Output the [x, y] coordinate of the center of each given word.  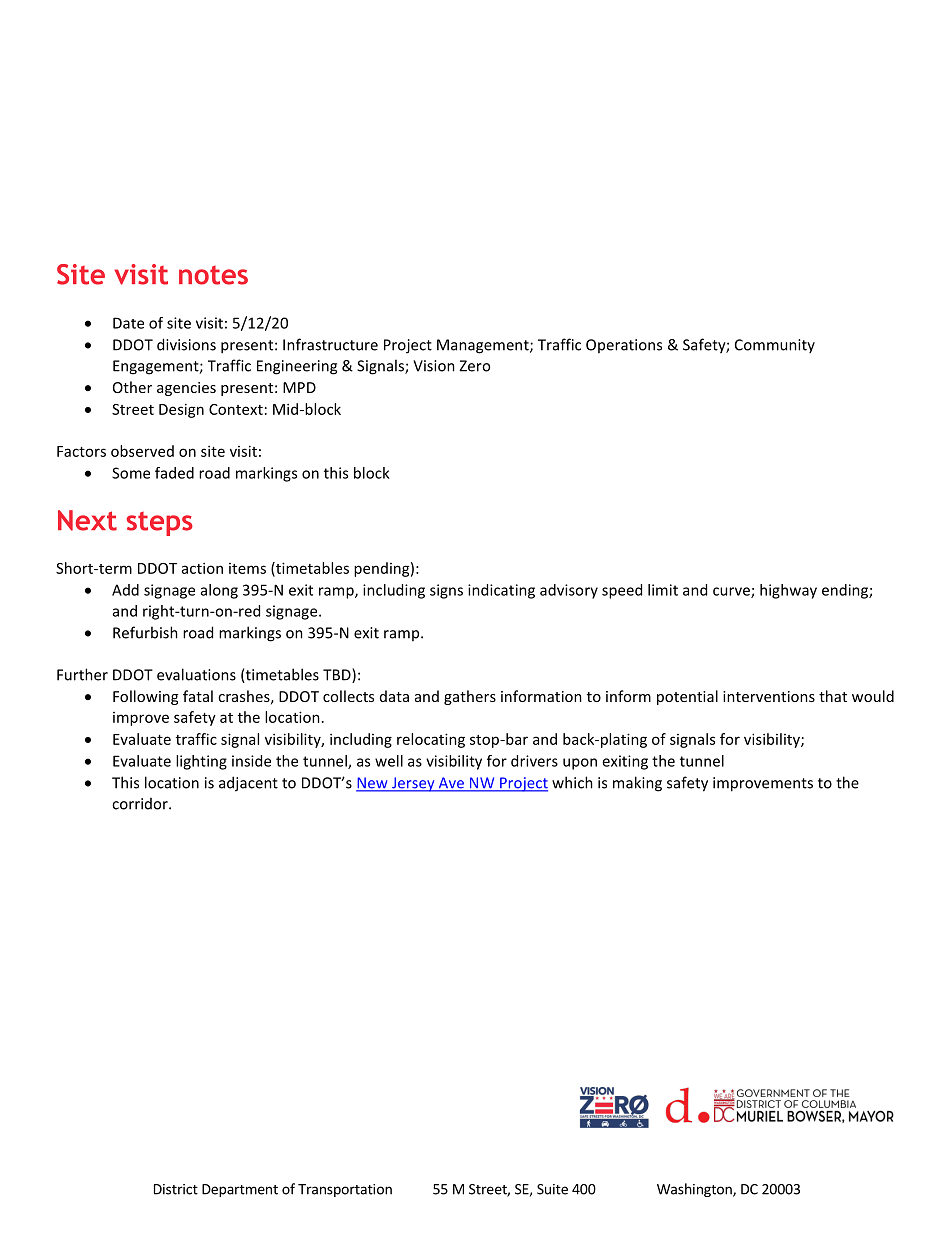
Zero [474, 366]
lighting [201, 762]
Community [775, 346]
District [176, 1189]
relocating [431, 740]
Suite [552, 1189]
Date [128, 323]
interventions [769, 696]
